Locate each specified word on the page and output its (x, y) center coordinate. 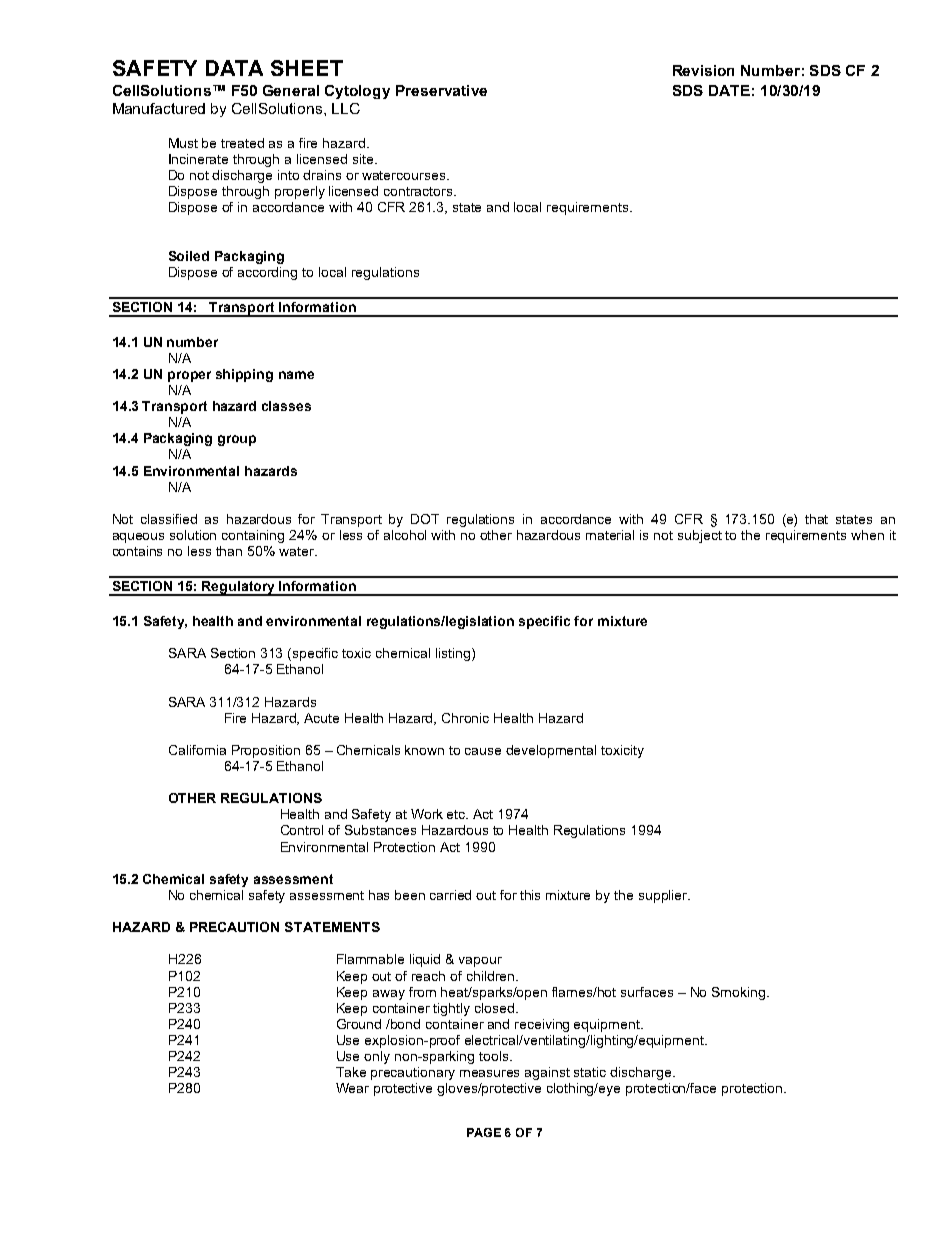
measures (489, 1073)
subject (700, 536)
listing (453, 654)
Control (302, 830)
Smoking (738, 993)
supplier (664, 896)
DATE (729, 90)
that (816, 519)
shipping (244, 375)
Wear (352, 1088)
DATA (234, 68)
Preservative (441, 90)
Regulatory (239, 588)
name (296, 375)
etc (457, 814)
